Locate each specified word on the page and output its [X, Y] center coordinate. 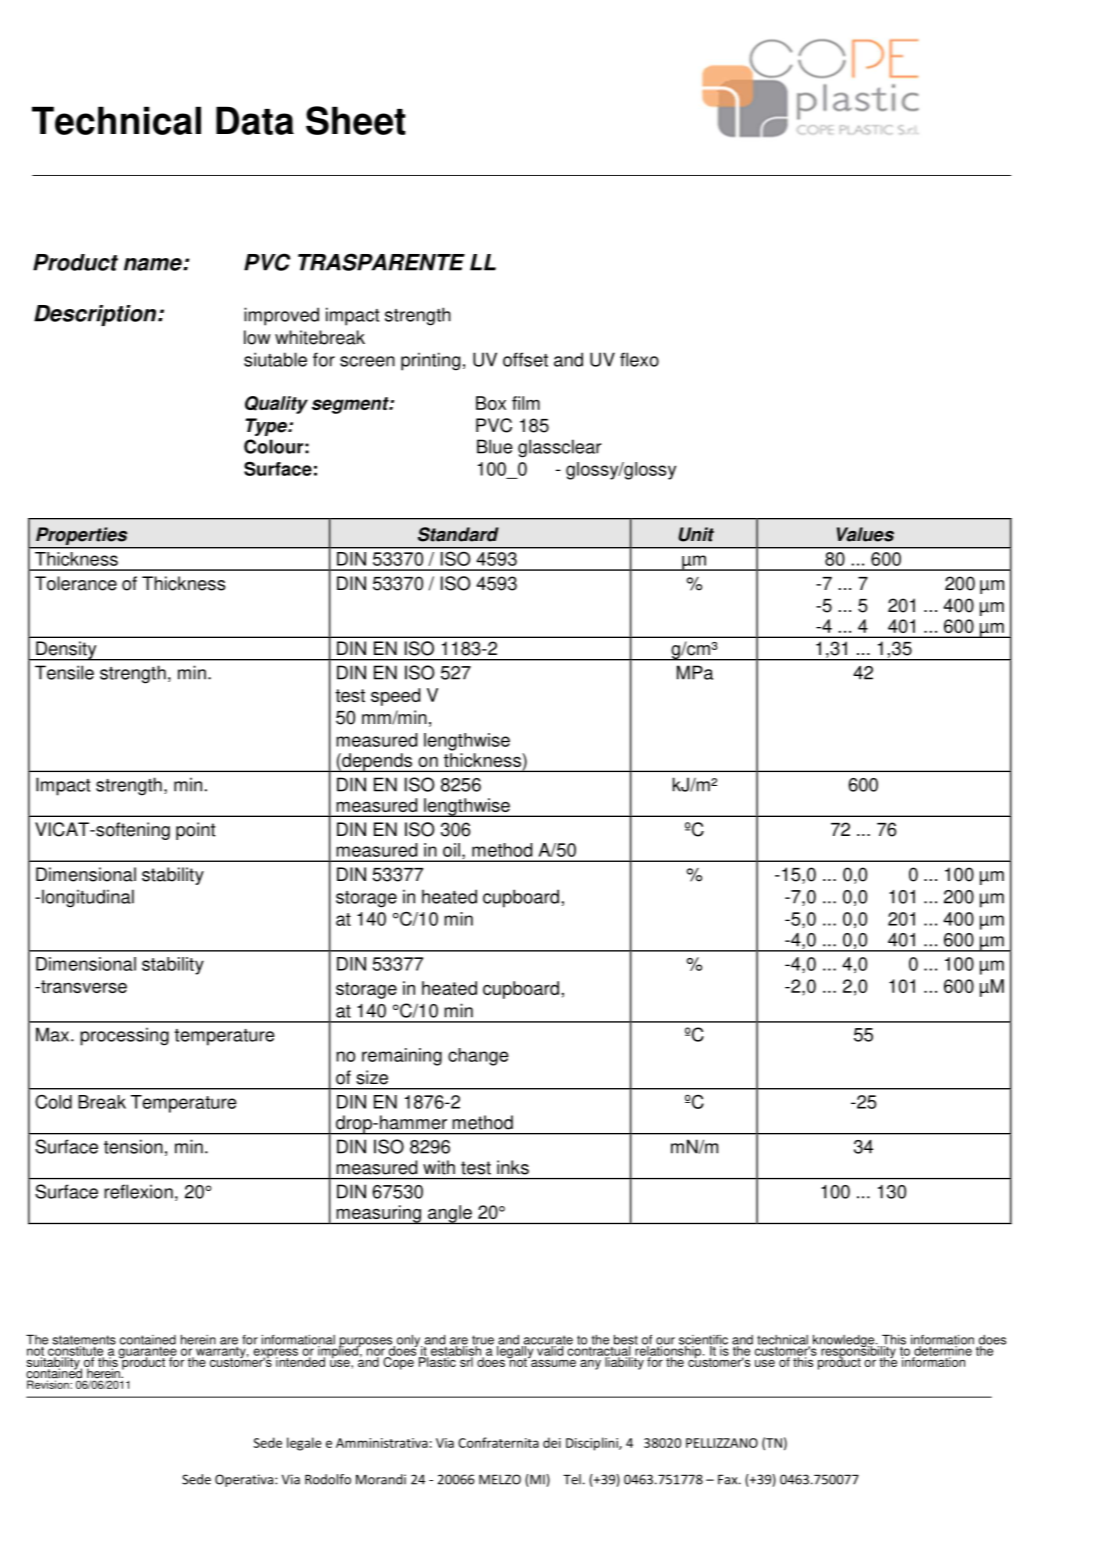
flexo [639, 359]
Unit [696, 534]
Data [255, 120]
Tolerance [76, 583]
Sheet [356, 120]
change [478, 1057]
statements [84, 1341]
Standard [458, 534]
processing [124, 1036]
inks [513, 1167]
